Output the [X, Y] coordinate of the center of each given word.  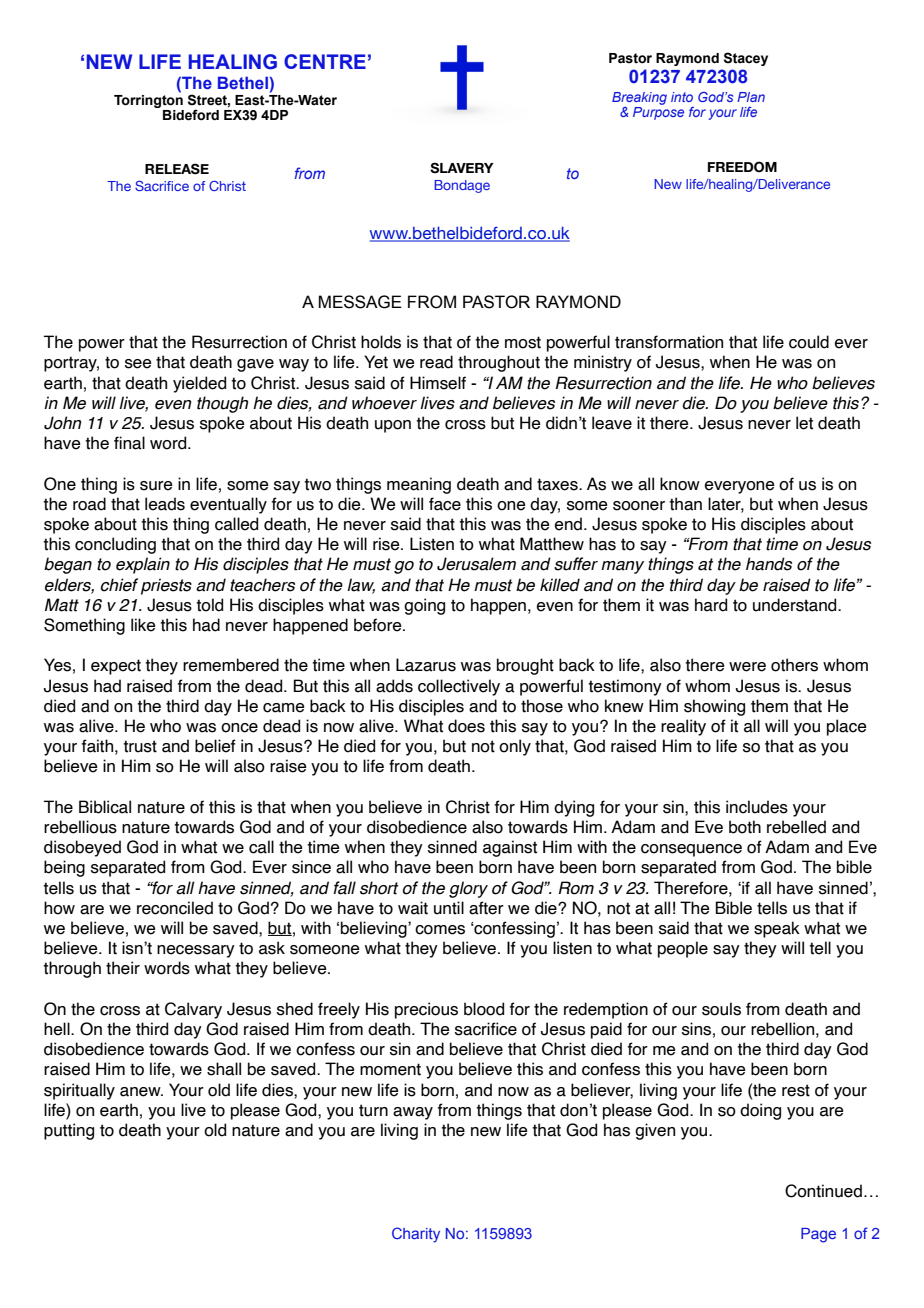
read [436, 362]
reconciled [175, 908]
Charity [416, 1235]
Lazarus [426, 665]
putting [69, 1131]
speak [777, 929]
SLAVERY [462, 168]
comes [440, 930]
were [747, 667]
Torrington [148, 100]
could [809, 342]
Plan [751, 97]
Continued [823, 1191]
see [138, 364]
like [143, 625]
